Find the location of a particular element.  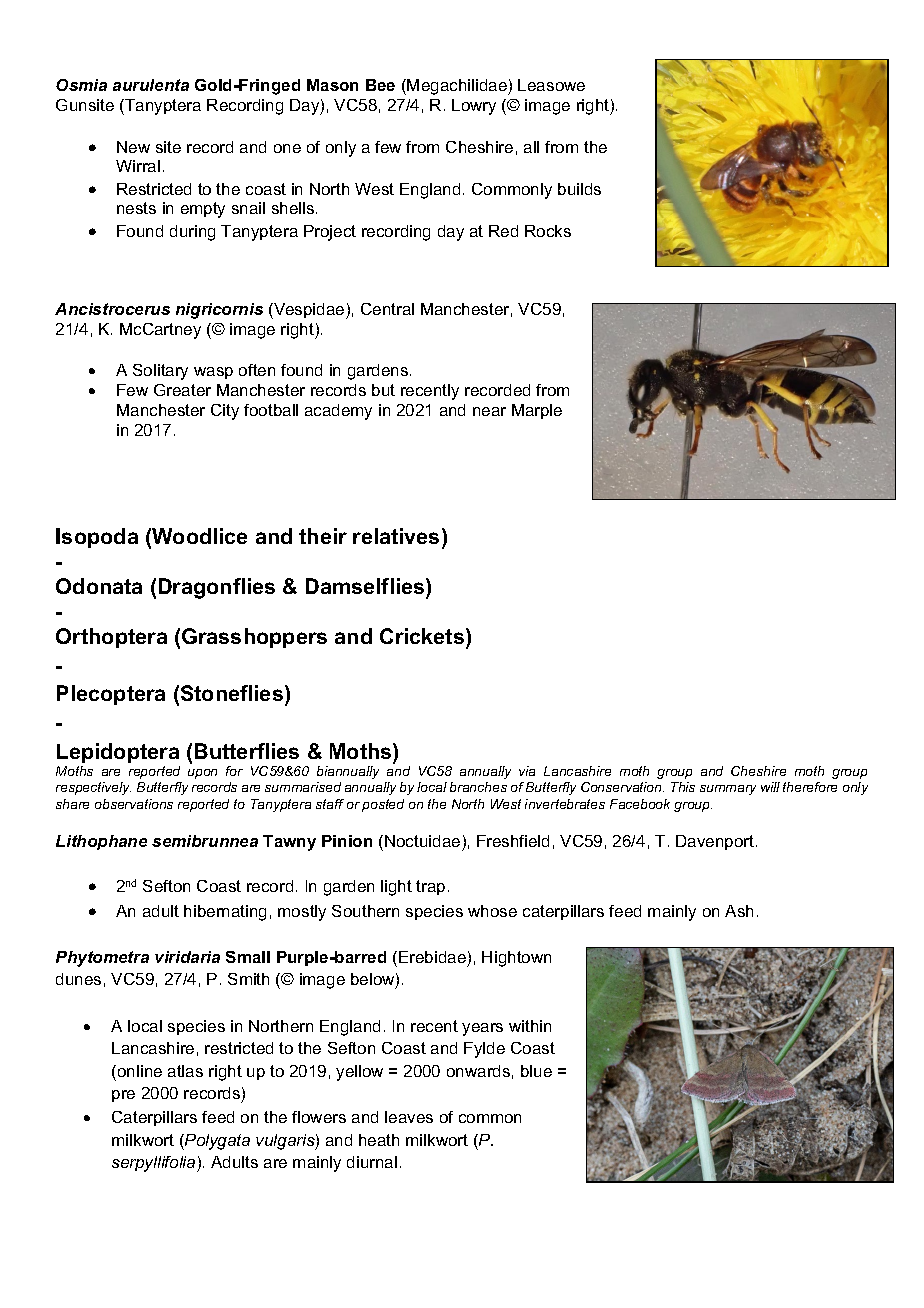

New is located at coordinates (133, 147).
